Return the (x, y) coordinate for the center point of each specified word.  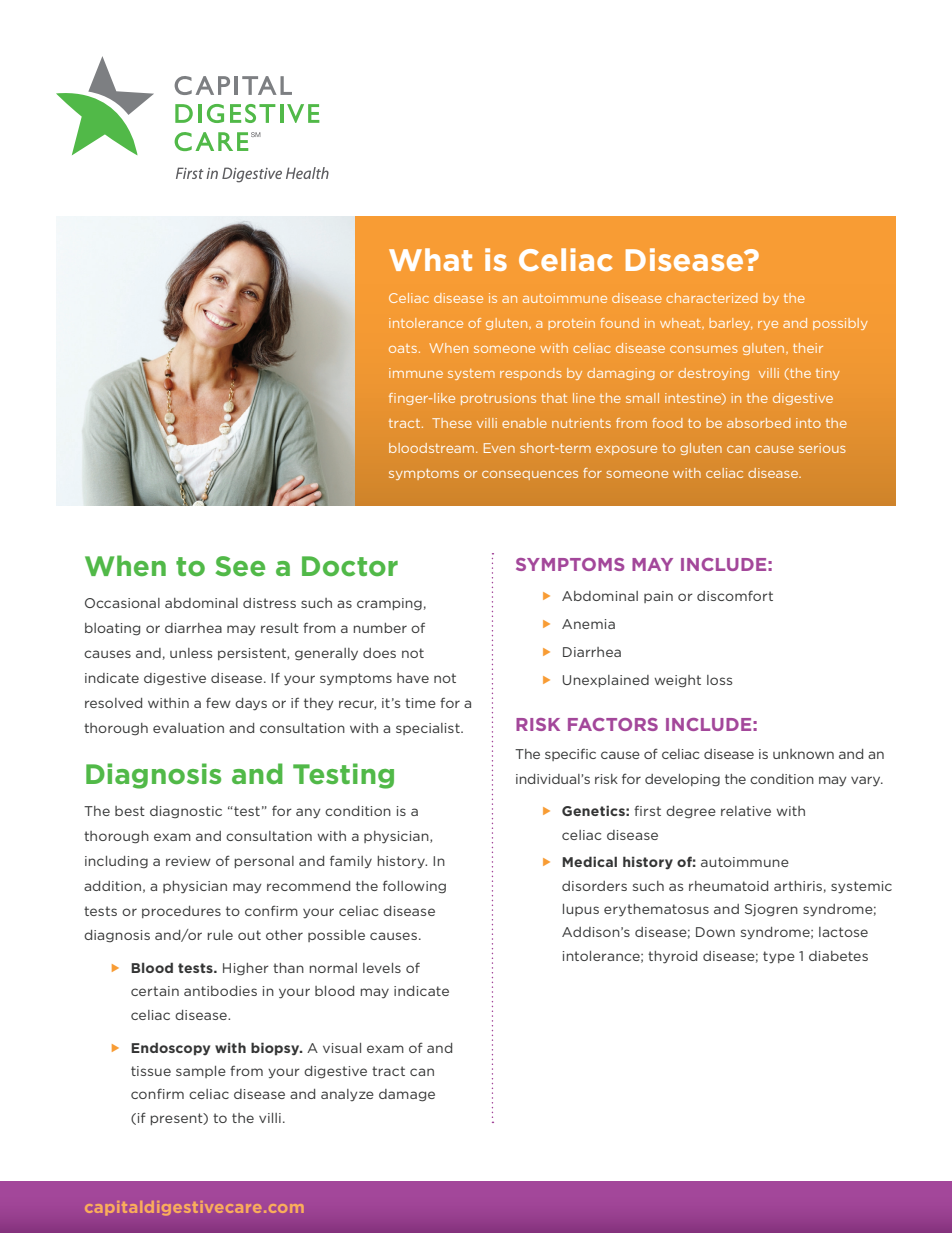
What (430, 259)
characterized (711, 298)
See (240, 566)
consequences (530, 475)
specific (570, 754)
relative (746, 811)
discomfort (735, 595)
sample (201, 1072)
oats (403, 348)
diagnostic (186, 812)
